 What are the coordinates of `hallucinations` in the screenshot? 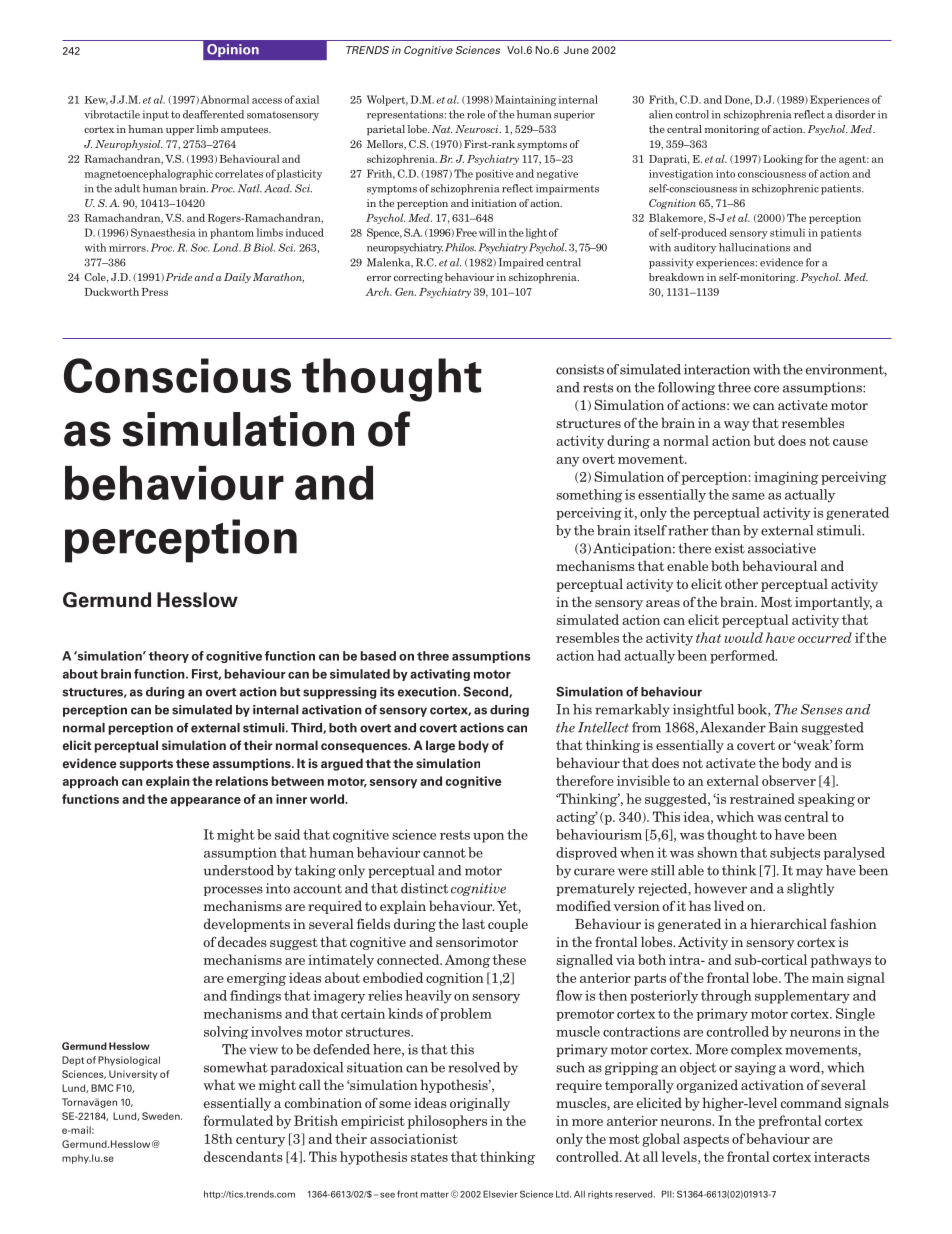 It's located at (754, 247).
